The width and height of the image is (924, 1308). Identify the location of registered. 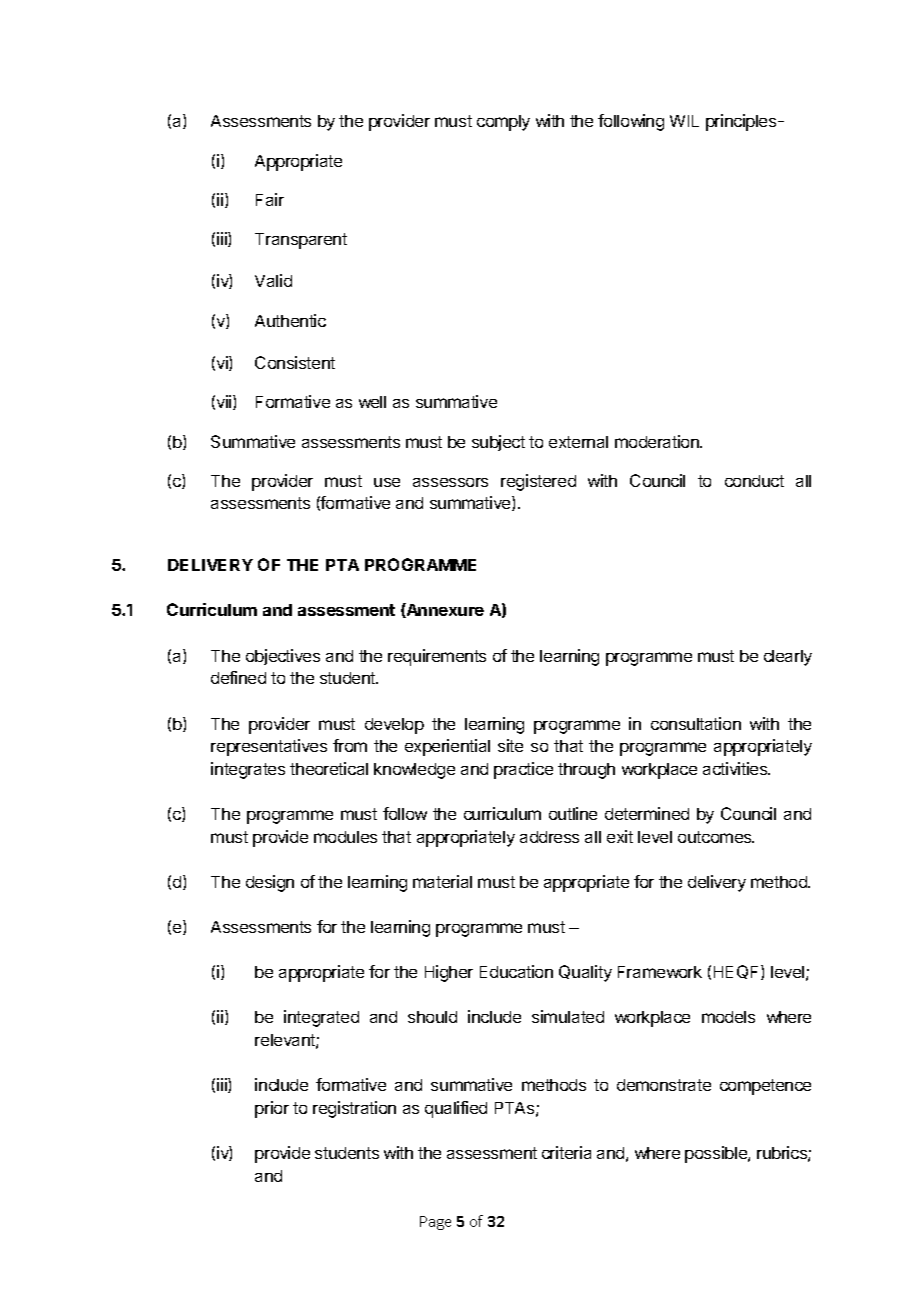
(538, 482).
